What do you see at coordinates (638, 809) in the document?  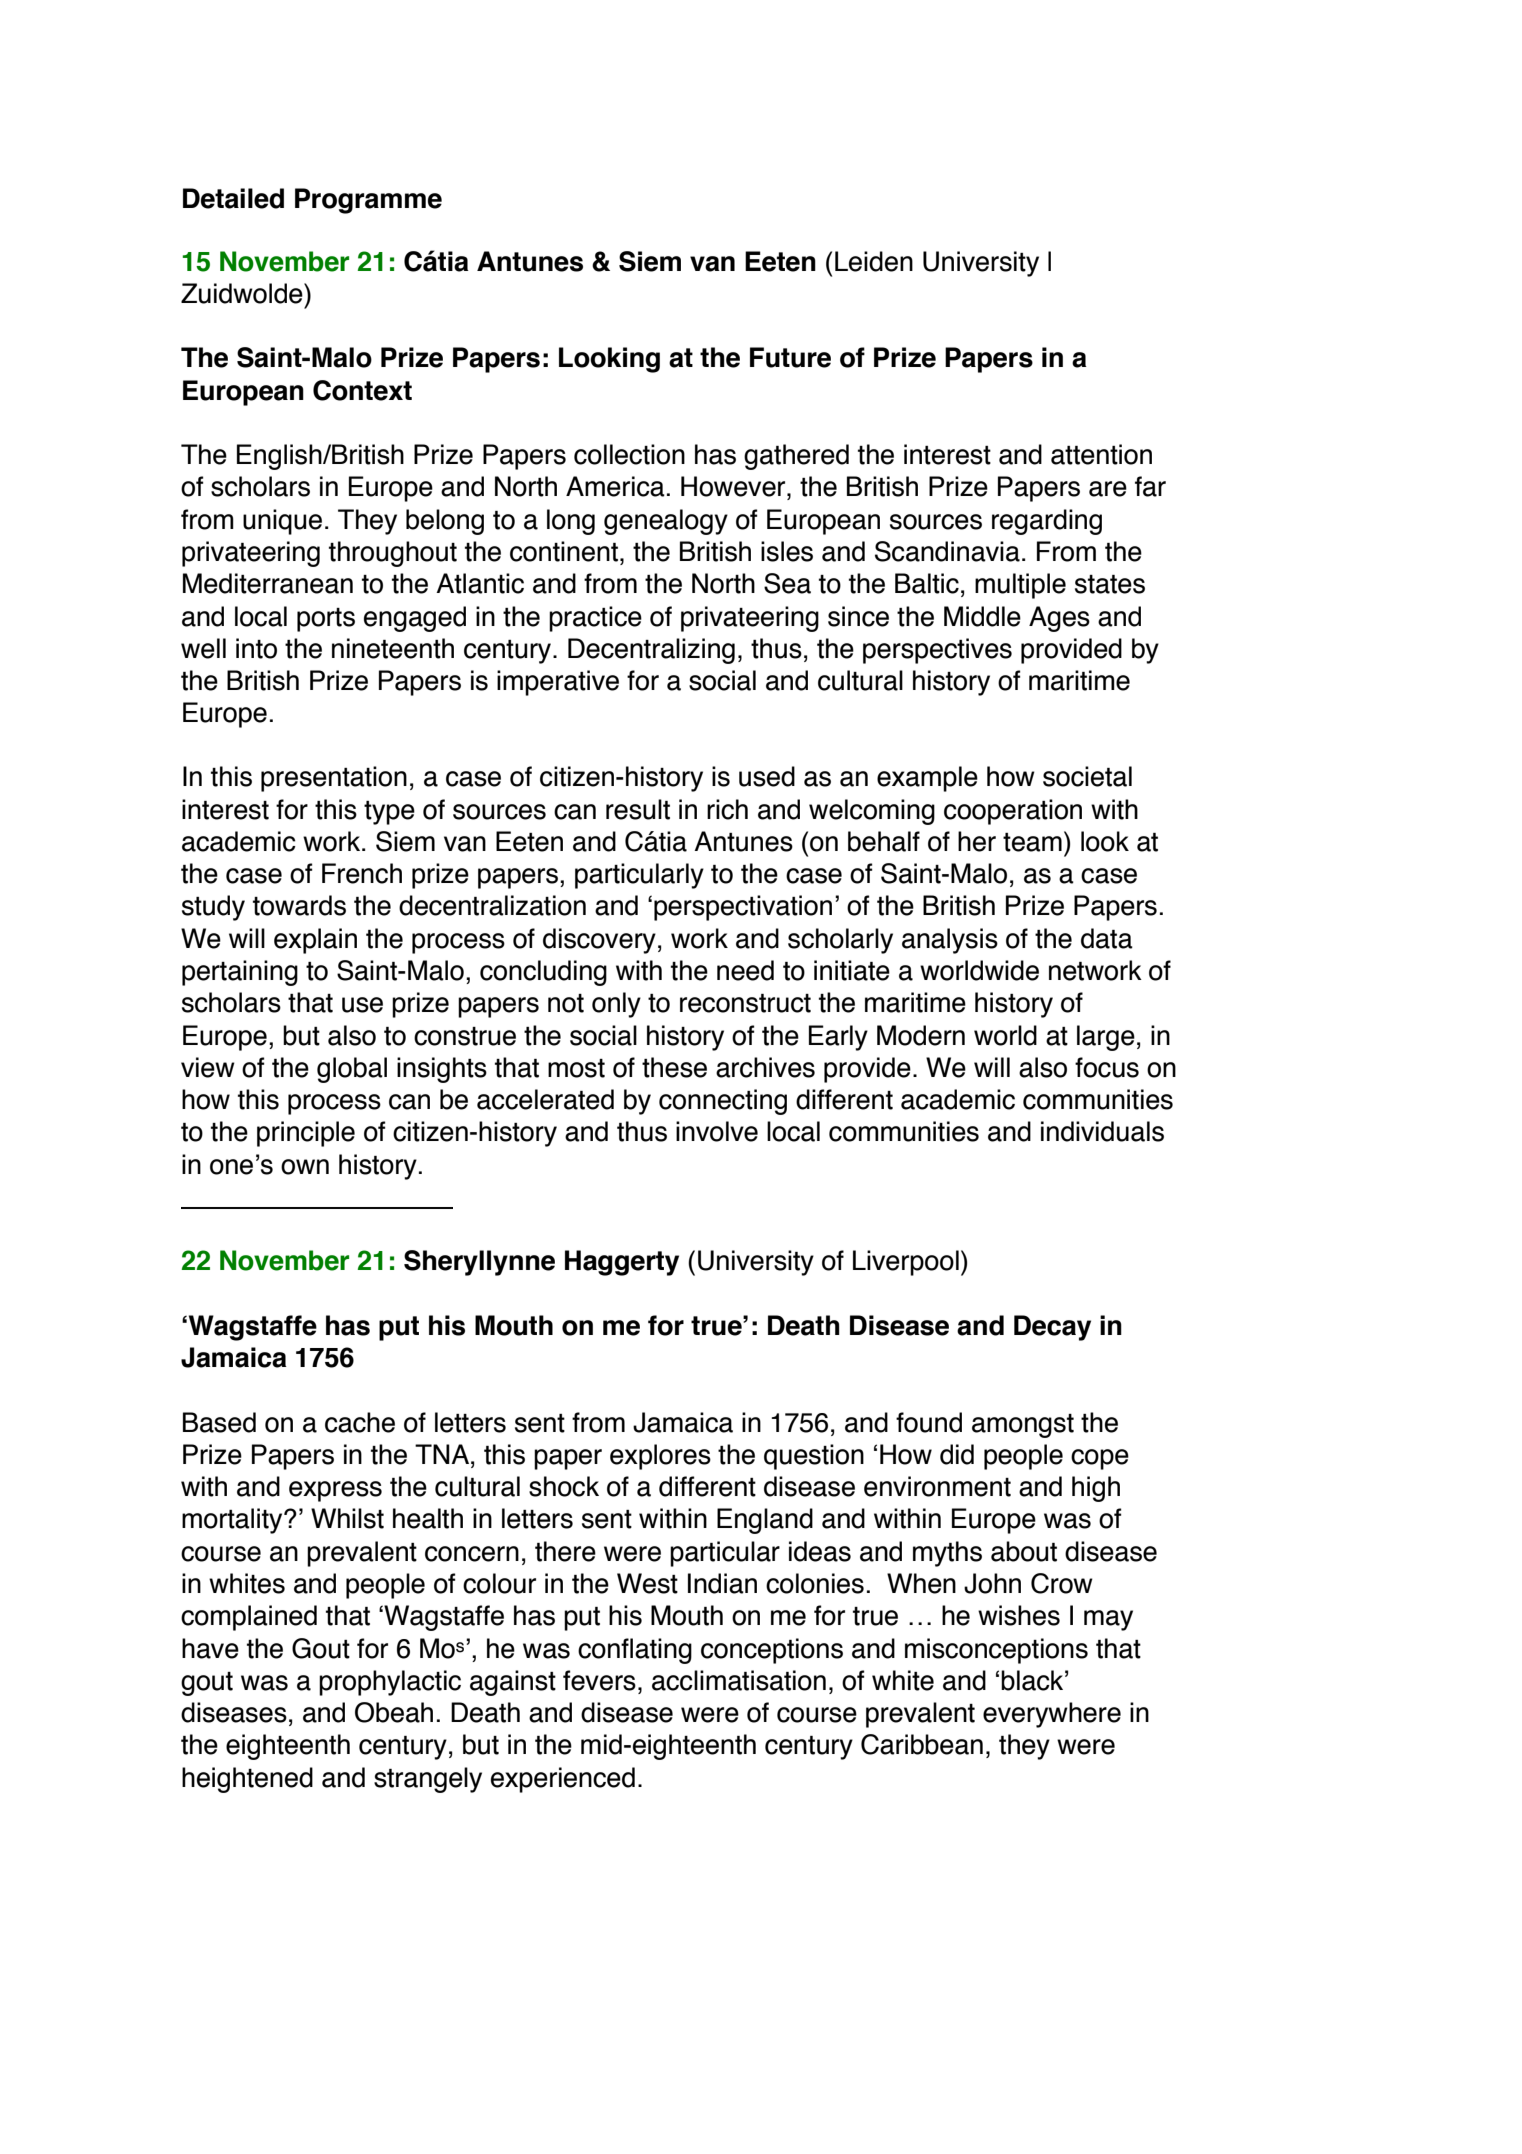 I see `result` at bounding box center [638, 809].
